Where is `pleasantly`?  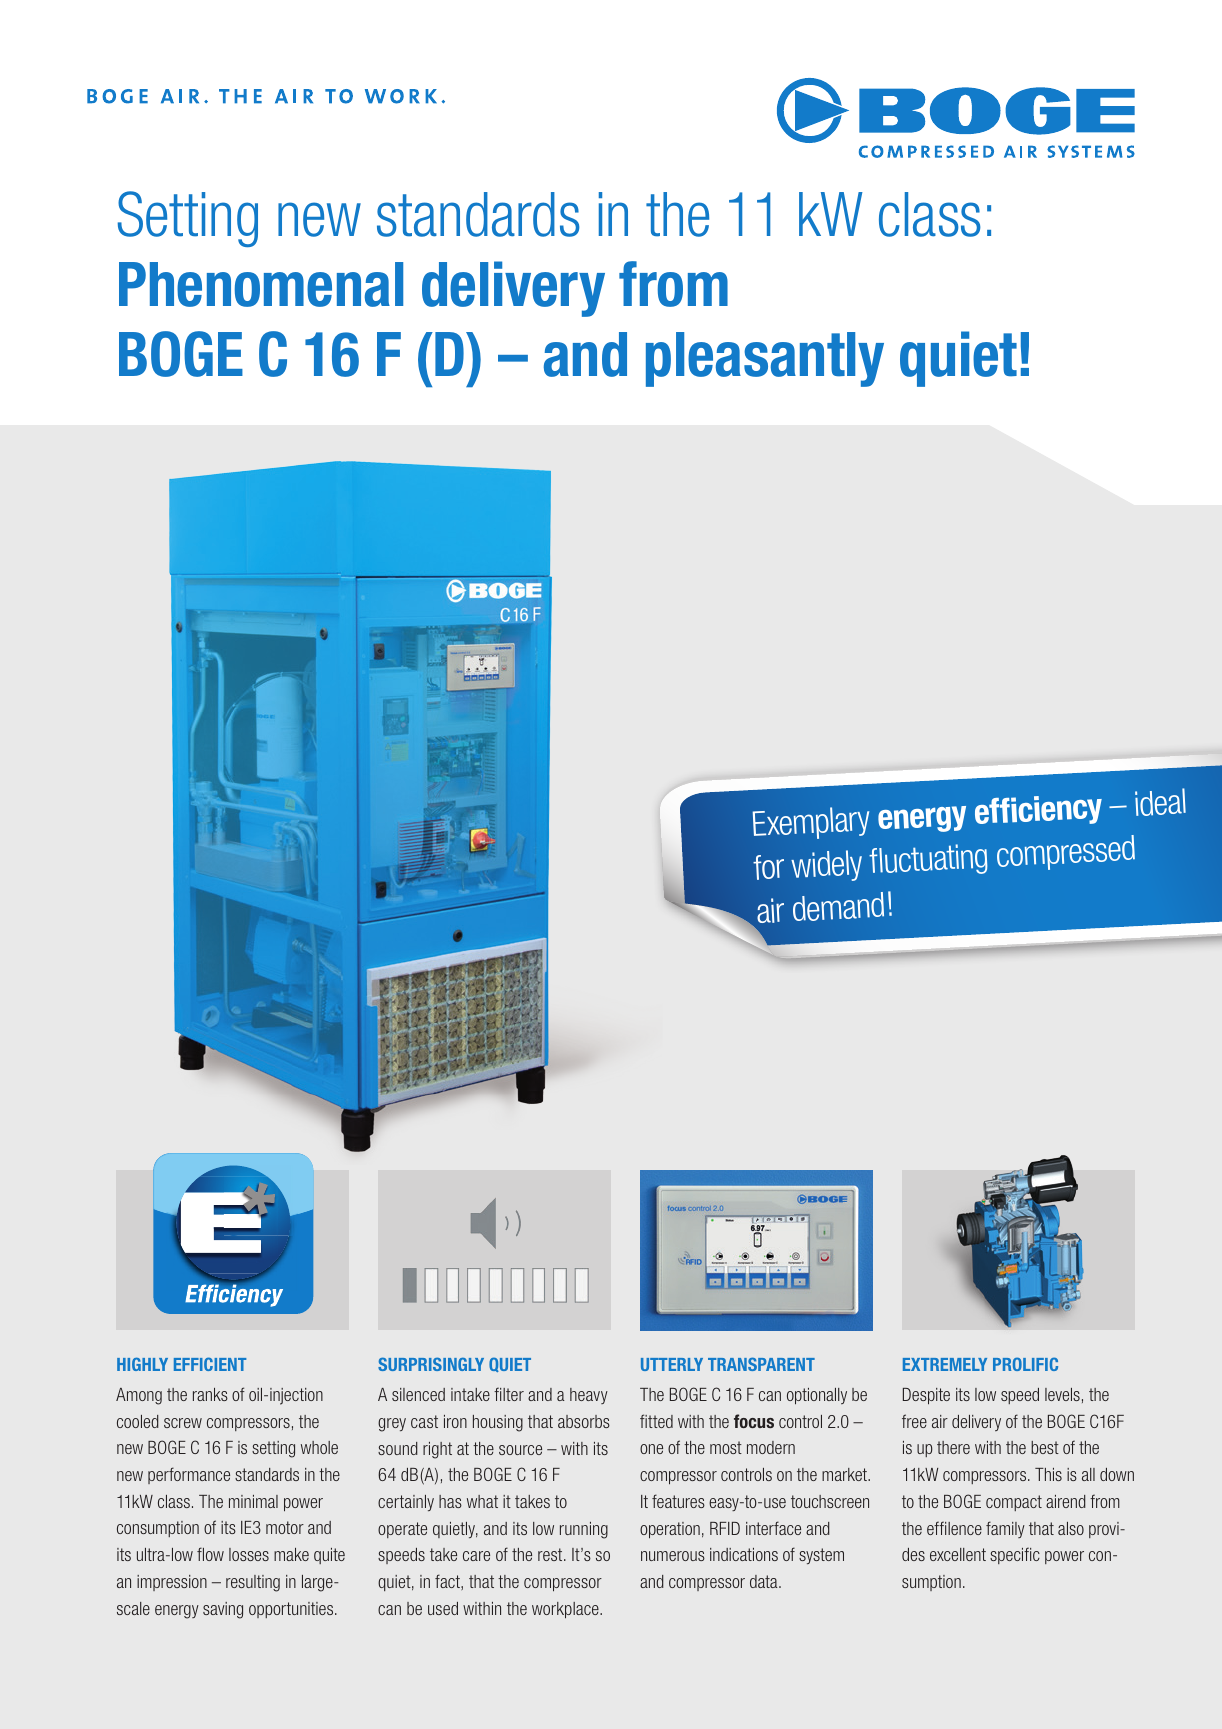 pleasantly is located at coordinates (765, 359).
